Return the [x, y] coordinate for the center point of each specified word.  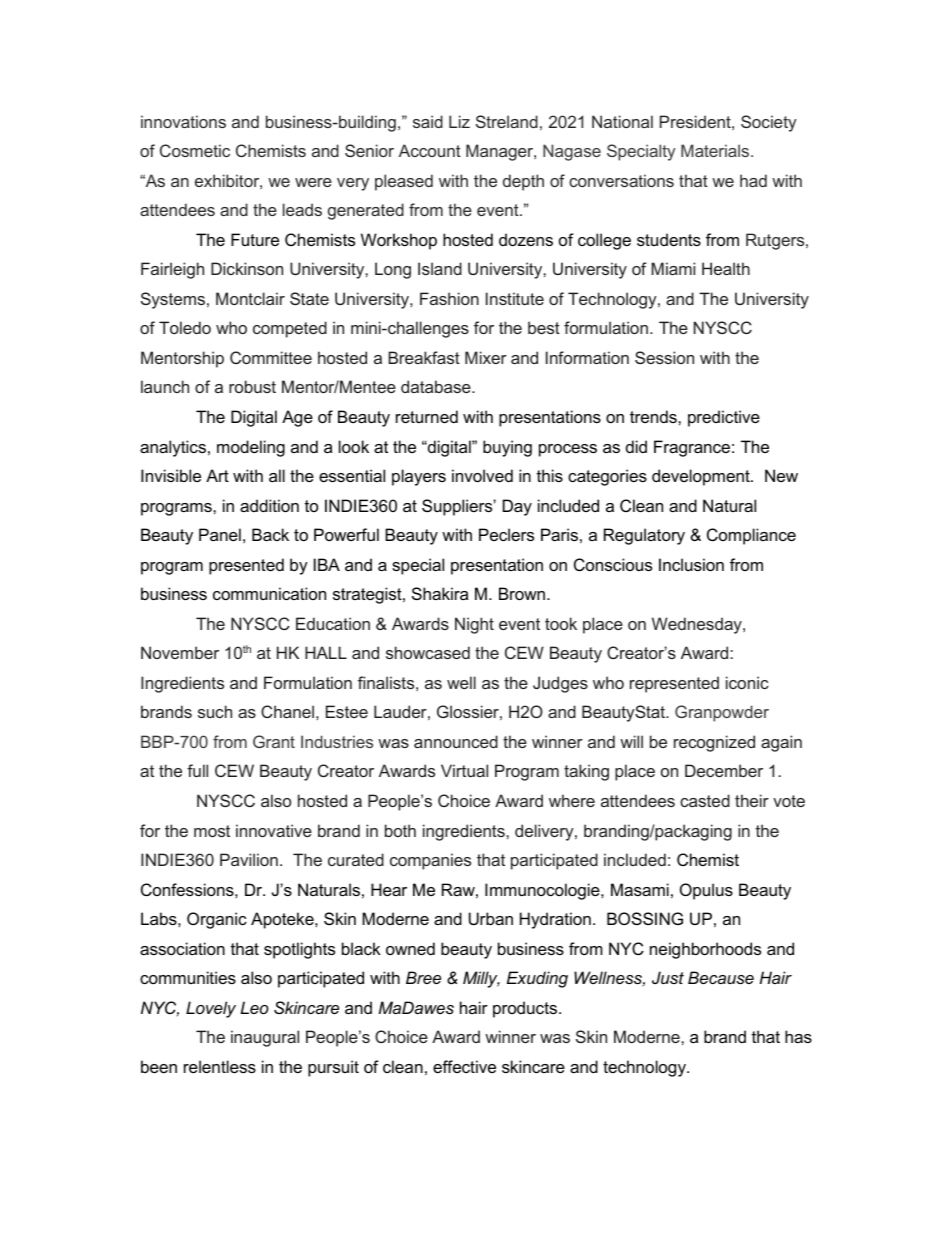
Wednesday [698, 625]
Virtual [464, 770]
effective [464, 1066]
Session [664, 357]
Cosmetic [195, 150]
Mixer [486, 357]
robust [252, 386]
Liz [459, 121]
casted [705, 800]
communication [269, 593]
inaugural [265, 1038]
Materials [716, 150]
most [212, 831]
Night [474, 625]
